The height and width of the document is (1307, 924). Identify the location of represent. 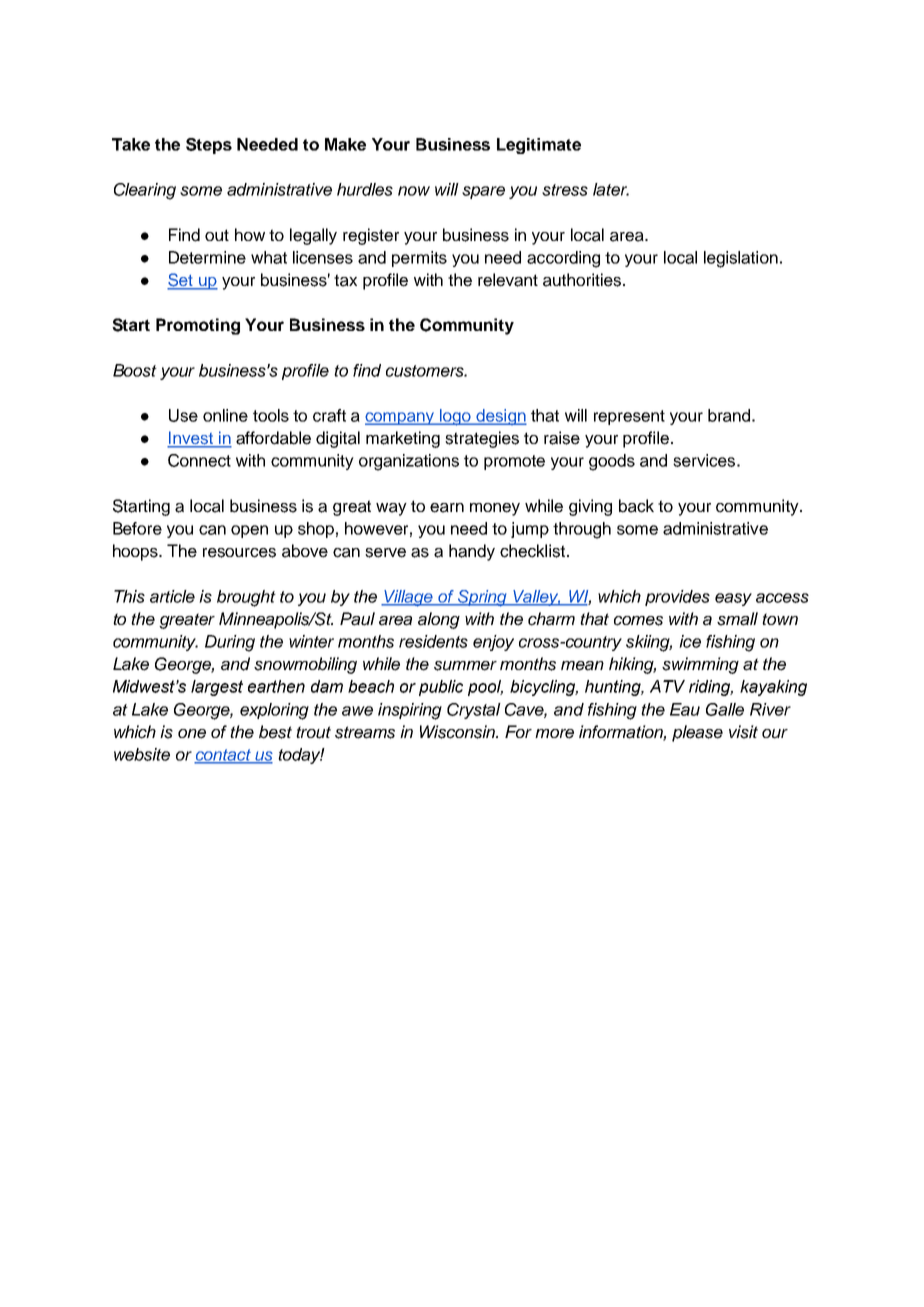
(629, 417).
